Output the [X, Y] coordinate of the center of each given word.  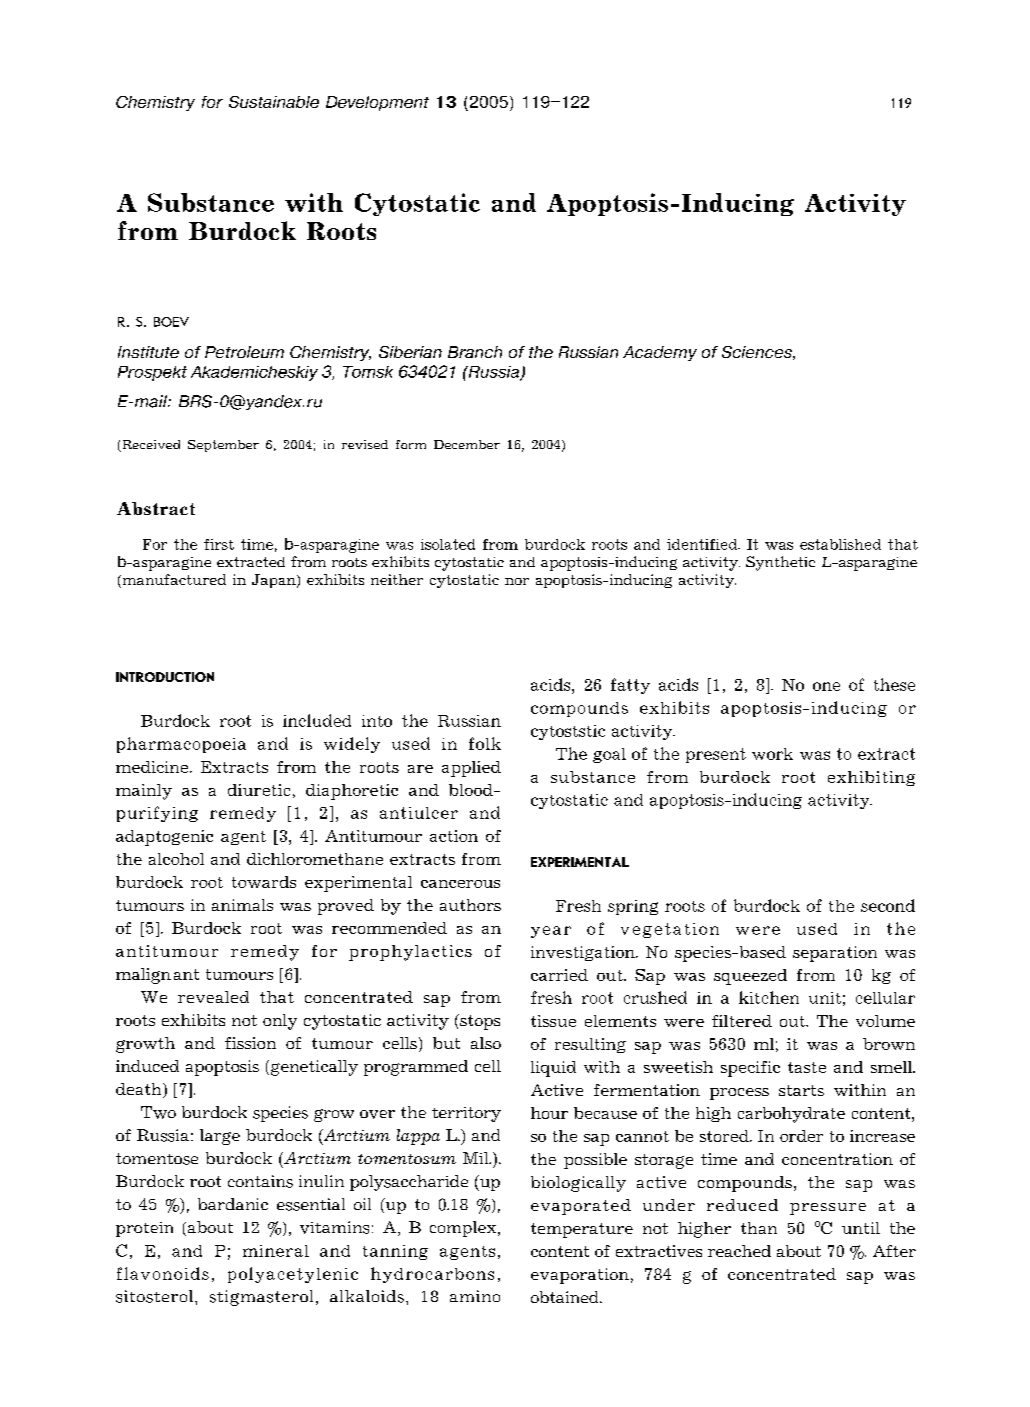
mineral [276, 1251]
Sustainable [274, 102]
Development [377, 103]
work [772, 754]
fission [250, 1043]
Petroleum [244, 352]
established [840, 544]
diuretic [259, 790]
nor [517, 581]
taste [807, 1067]
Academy [660, 353]
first [219, 544]
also [486, 1043]
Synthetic [780, 563]
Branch [475, 352]
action [454, 836]
